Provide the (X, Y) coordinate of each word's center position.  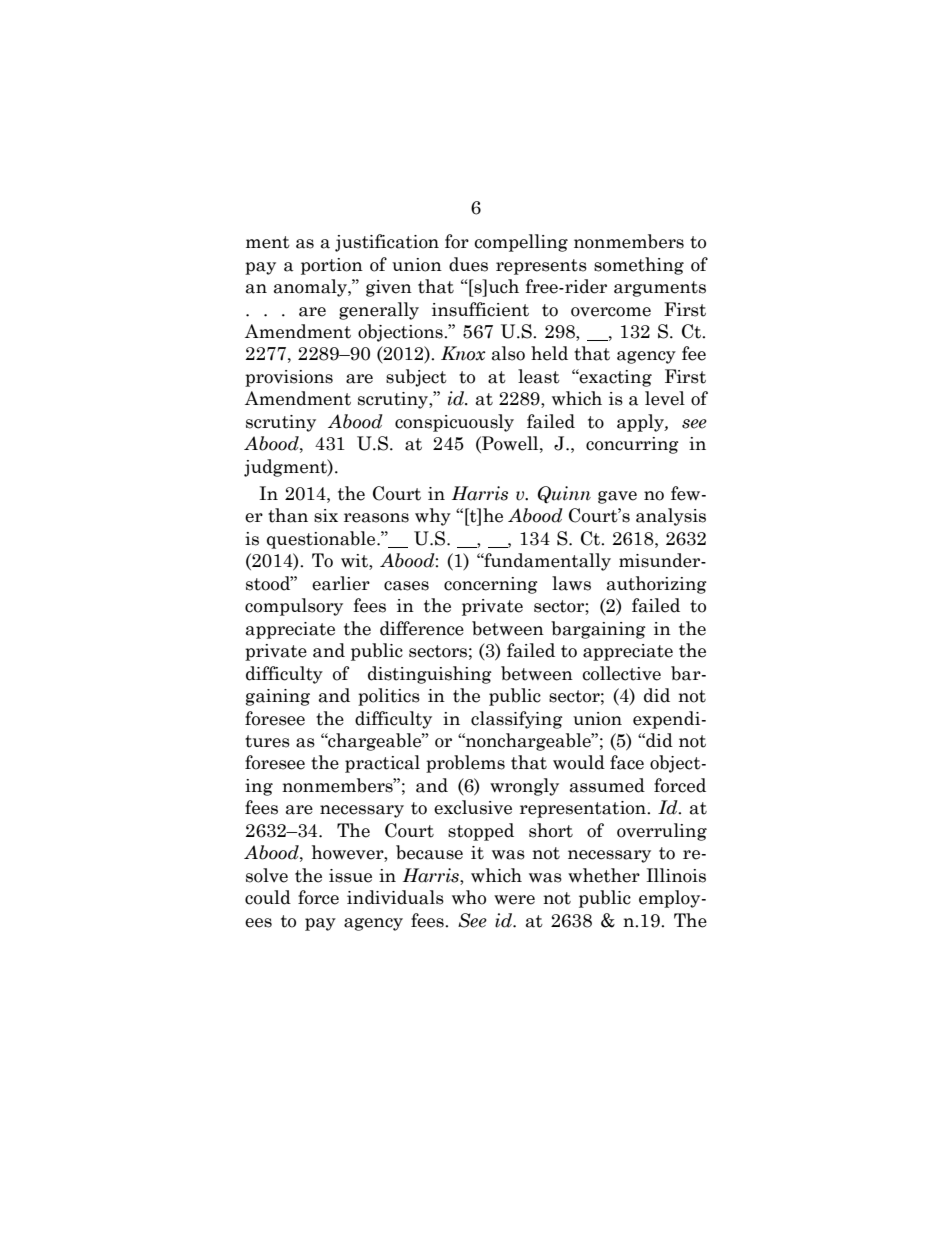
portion (332, 266)
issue (350, 876)
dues (468, 264)
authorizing (657, 585)
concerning (491, 585)
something (639, 266)
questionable (322, 540)
